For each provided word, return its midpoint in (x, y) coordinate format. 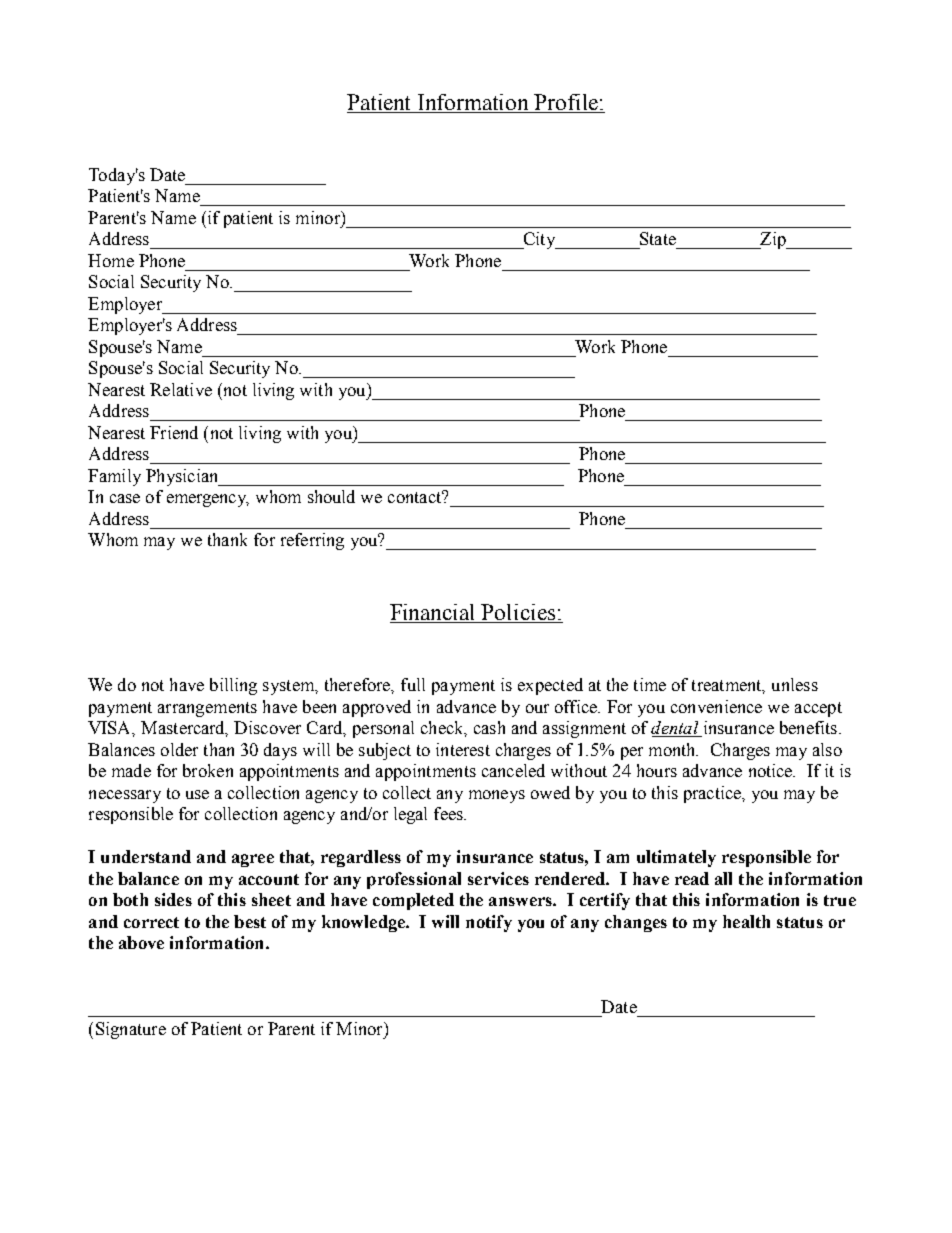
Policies (519, 613)
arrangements (207, 709)
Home (111, 260)
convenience (716, 706)
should (331, 496)
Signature (131, 1030)
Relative (181, 389)
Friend (174, 432)
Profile (566, 103)
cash (489, 727)
